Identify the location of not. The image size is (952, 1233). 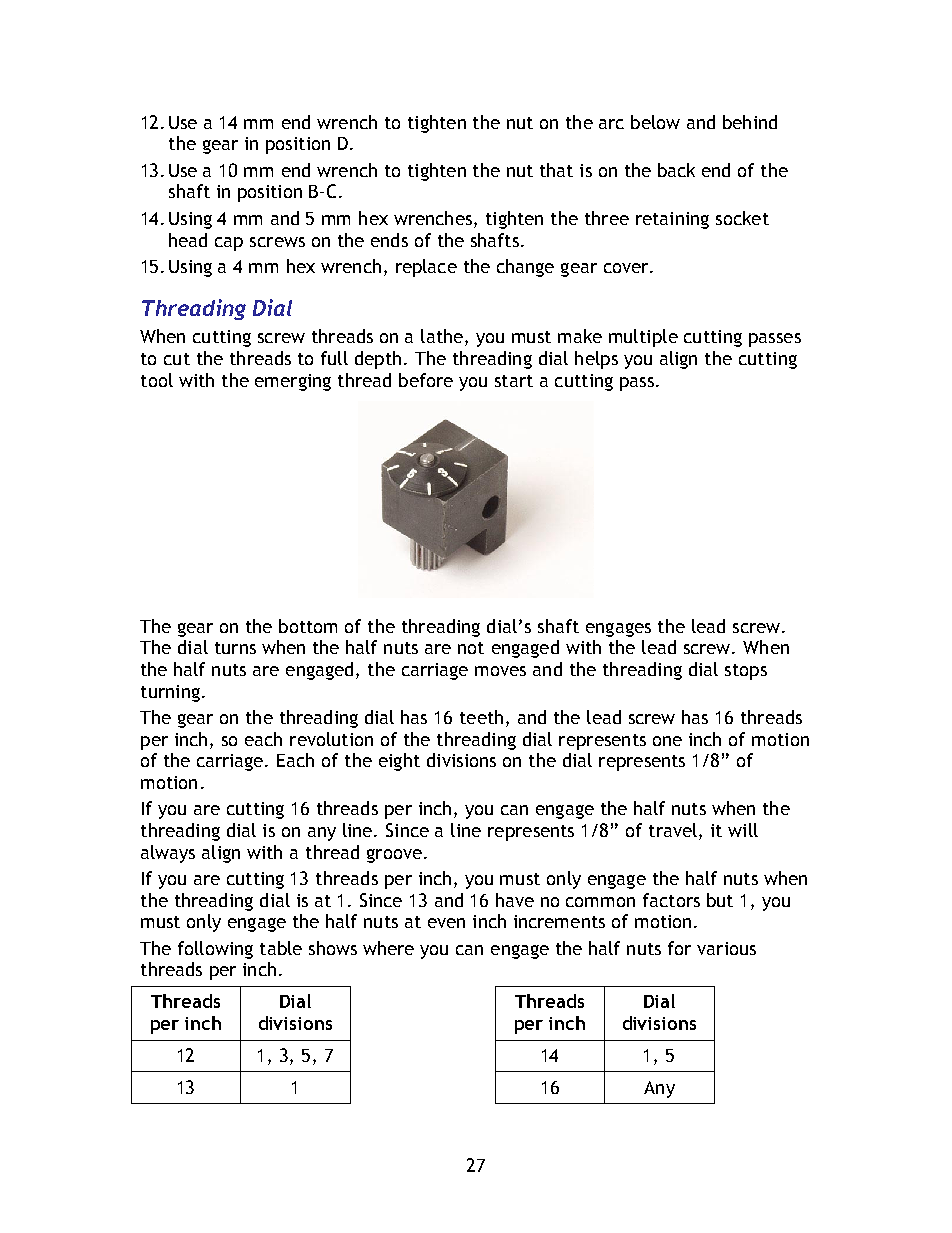
(471, 648).
